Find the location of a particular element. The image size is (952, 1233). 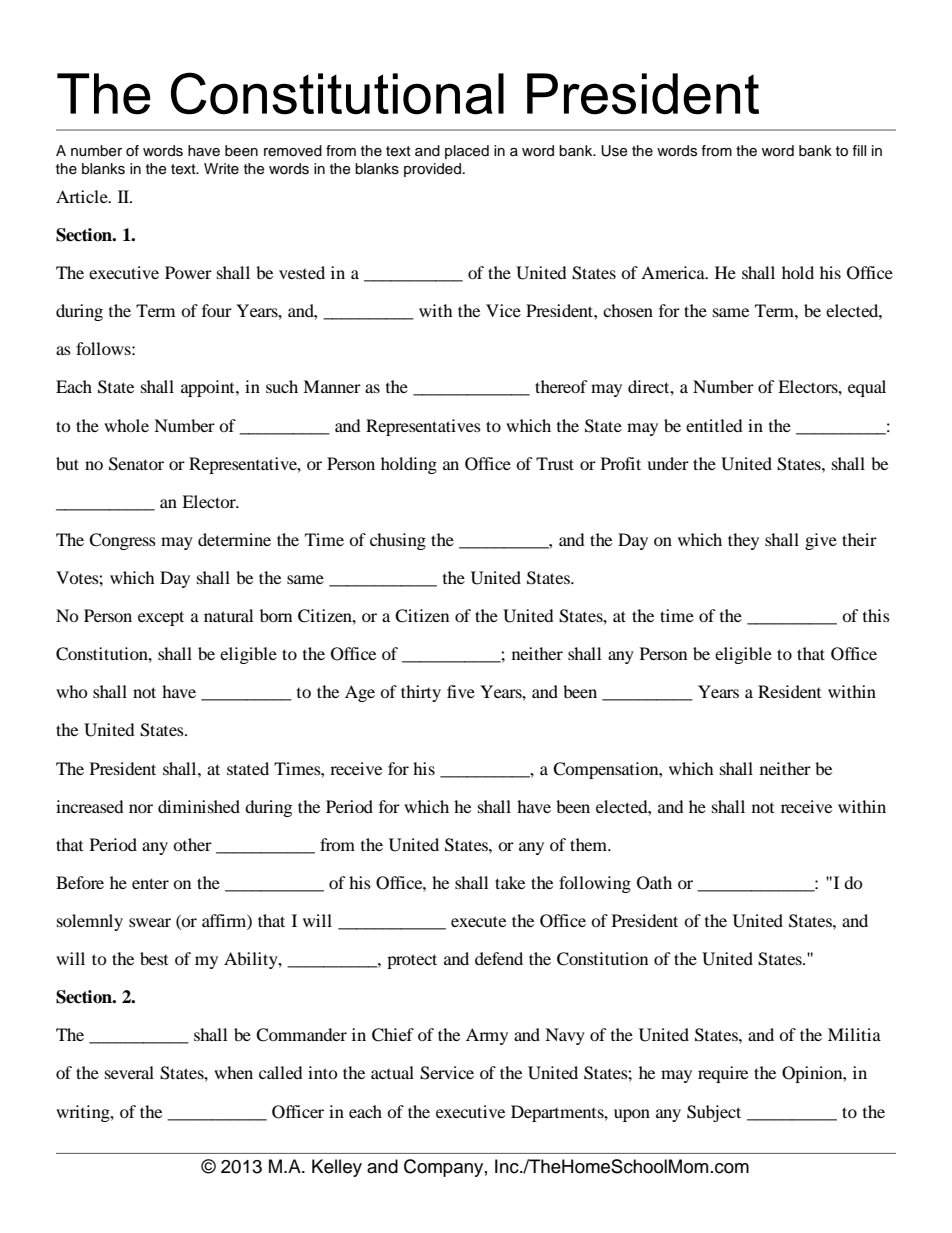

Oath is located at coordinates (654, 883).
